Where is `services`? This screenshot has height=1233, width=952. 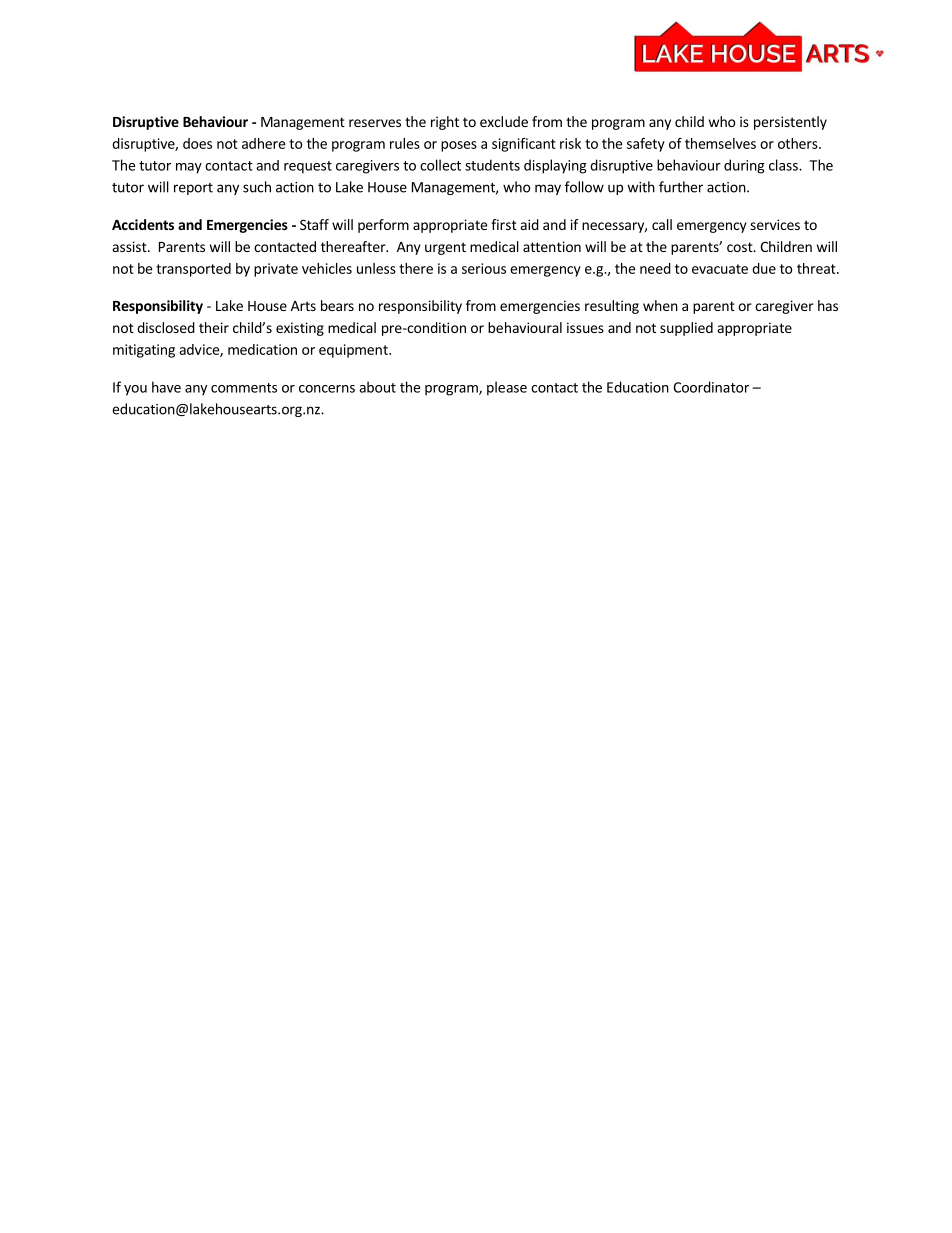
services is located at coordinates (775, 224).
